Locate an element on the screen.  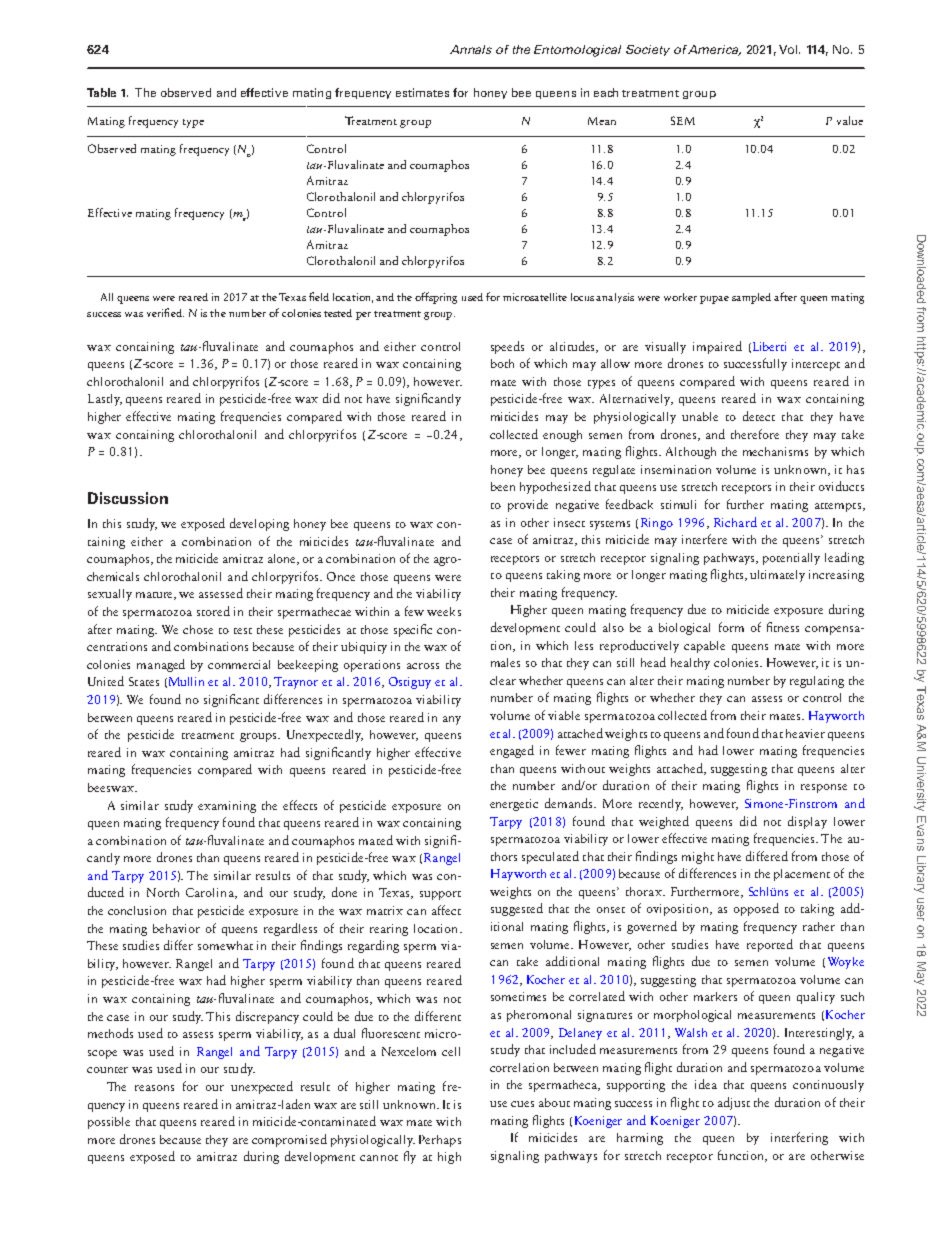
therefore is located at coordinates (755, 434).
